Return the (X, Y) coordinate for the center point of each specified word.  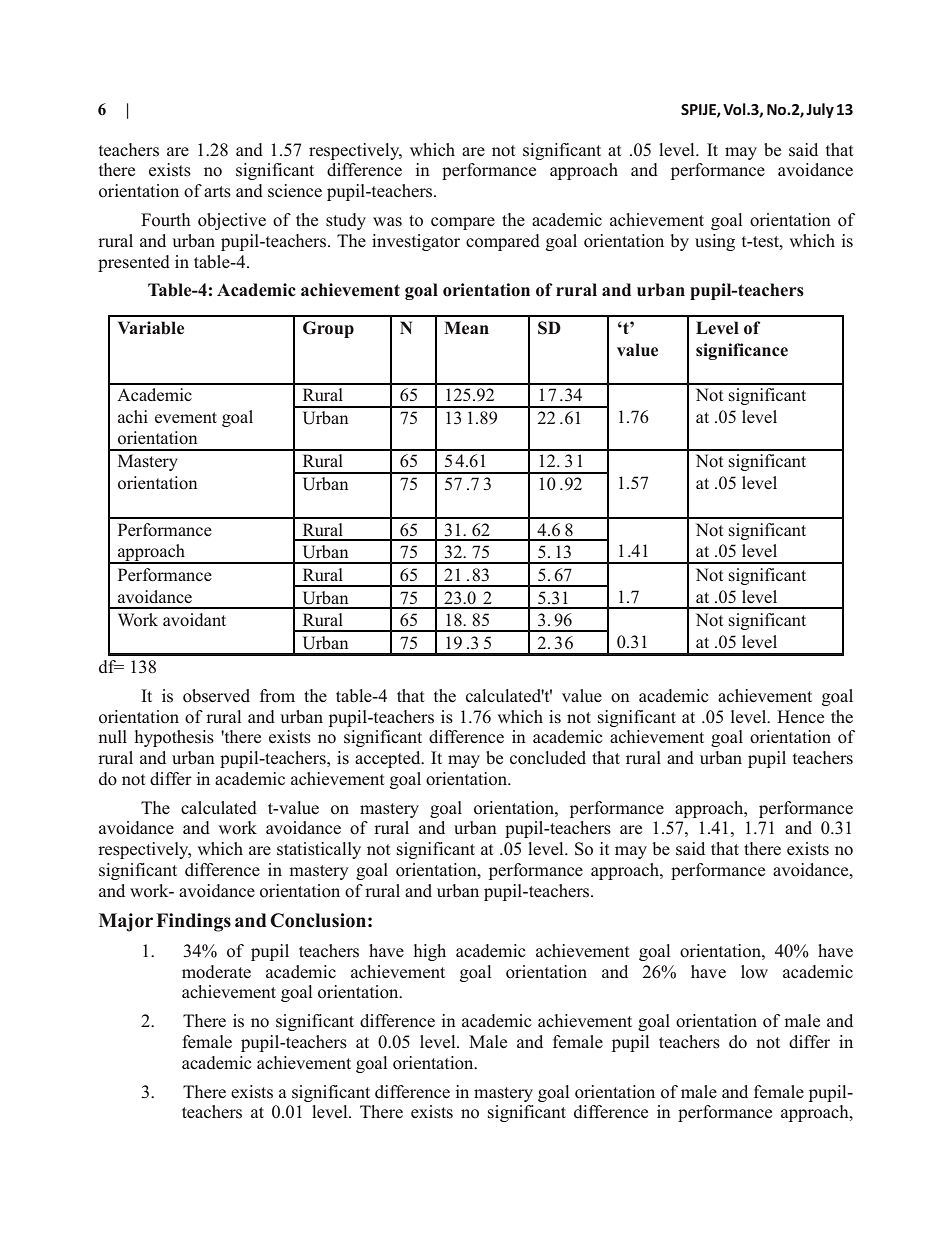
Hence (800, 717)
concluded (548, 758)
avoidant (194, 620)
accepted (389, 759)
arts (217, 192)
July (820, 110)
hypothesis (174, 738)
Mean (466, 328)
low (754, 972)
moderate (216, 972)
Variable (151, 328)
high (430, 952)
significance (742, 351)
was (387, 222)
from (277, 696)
